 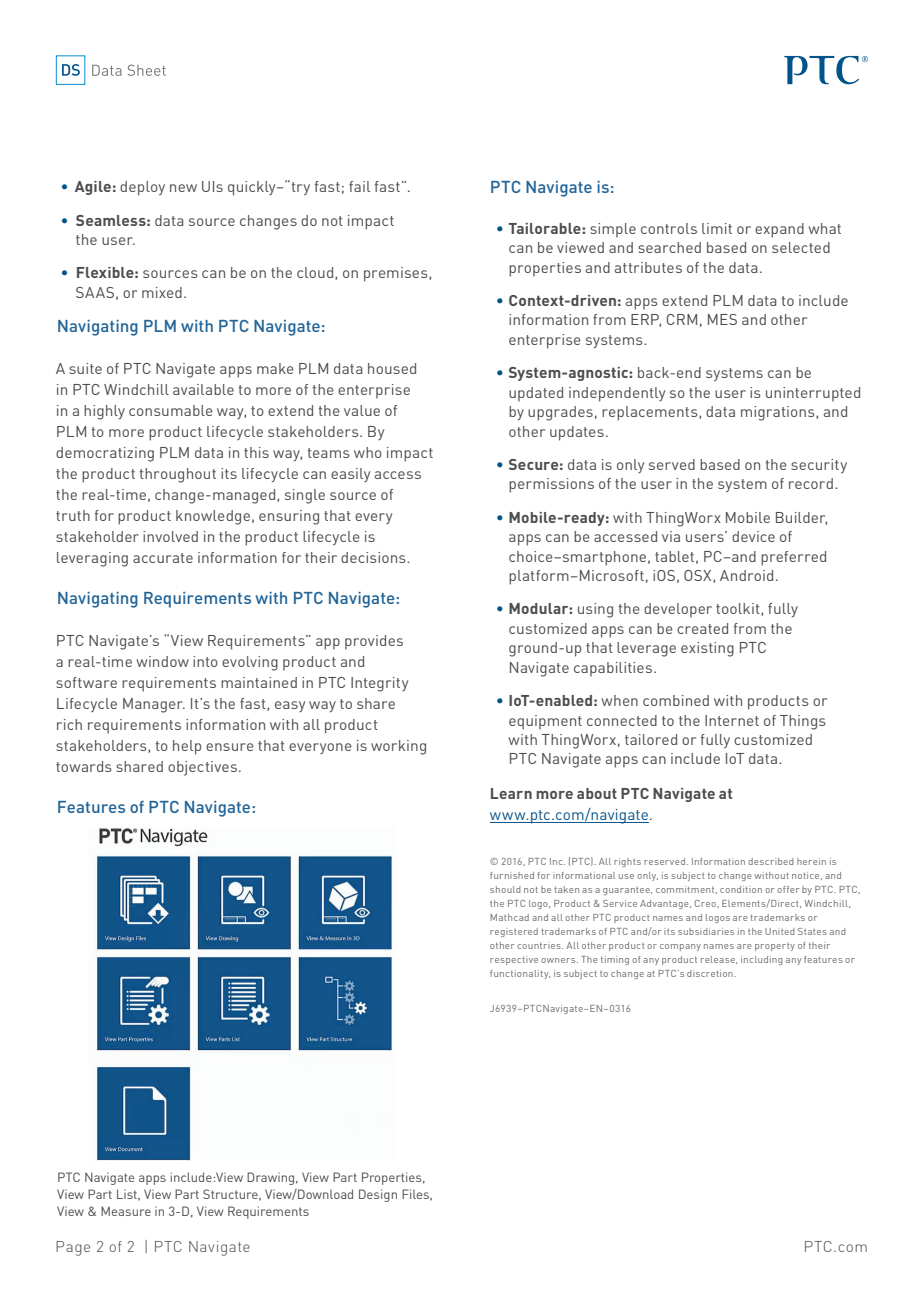 I want to click on limit, so click(x=717, y=228).
